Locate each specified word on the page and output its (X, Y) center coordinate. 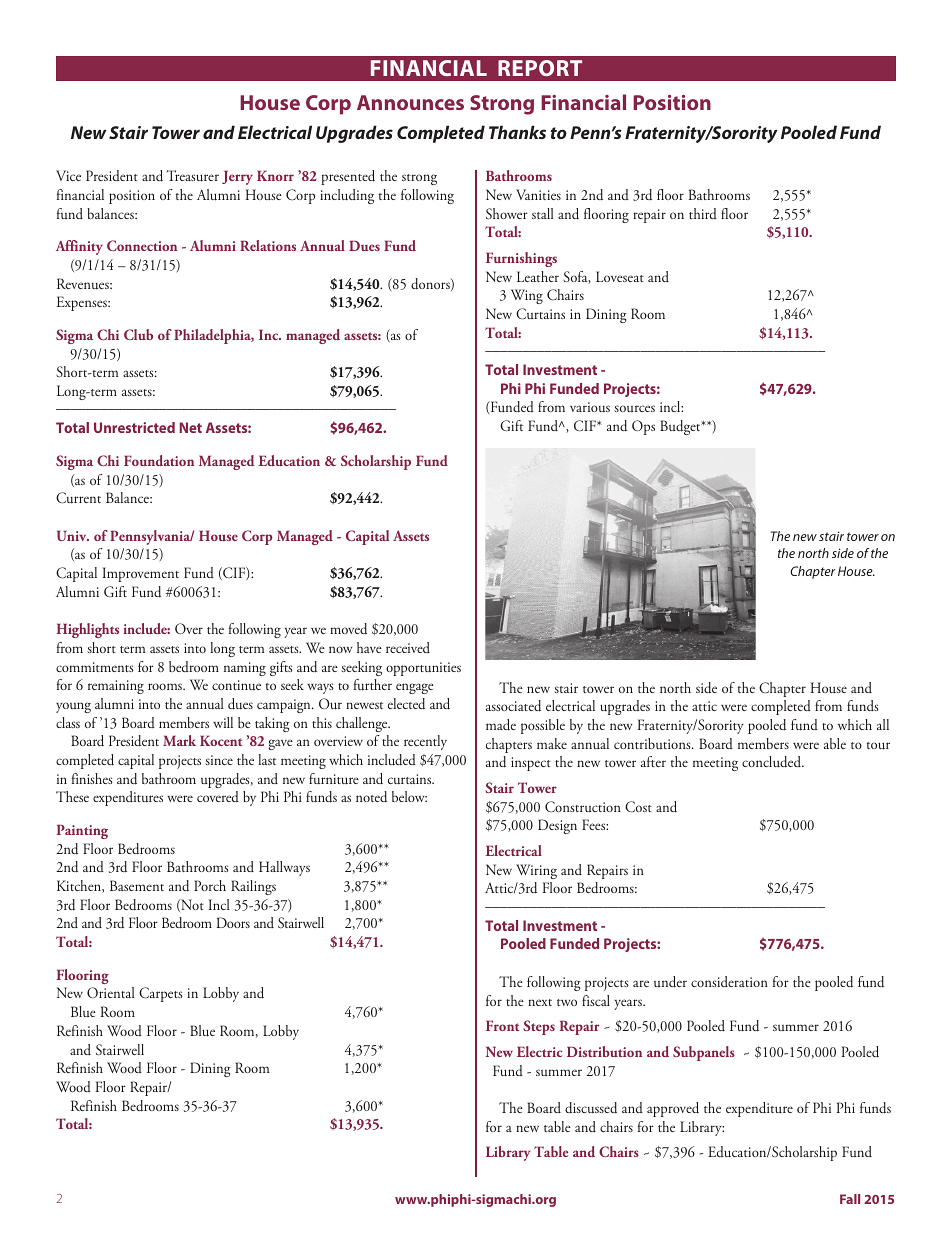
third (703, 213)
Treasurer (193, 176)
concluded (772, 762)
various (590, 407)
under (670, 982)
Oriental (110, 992)
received (408, 647)
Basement (137, 885)
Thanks (517, 132)
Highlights (88, 630)
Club (138, 334)
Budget (681, 427)
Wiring (536, 871)
